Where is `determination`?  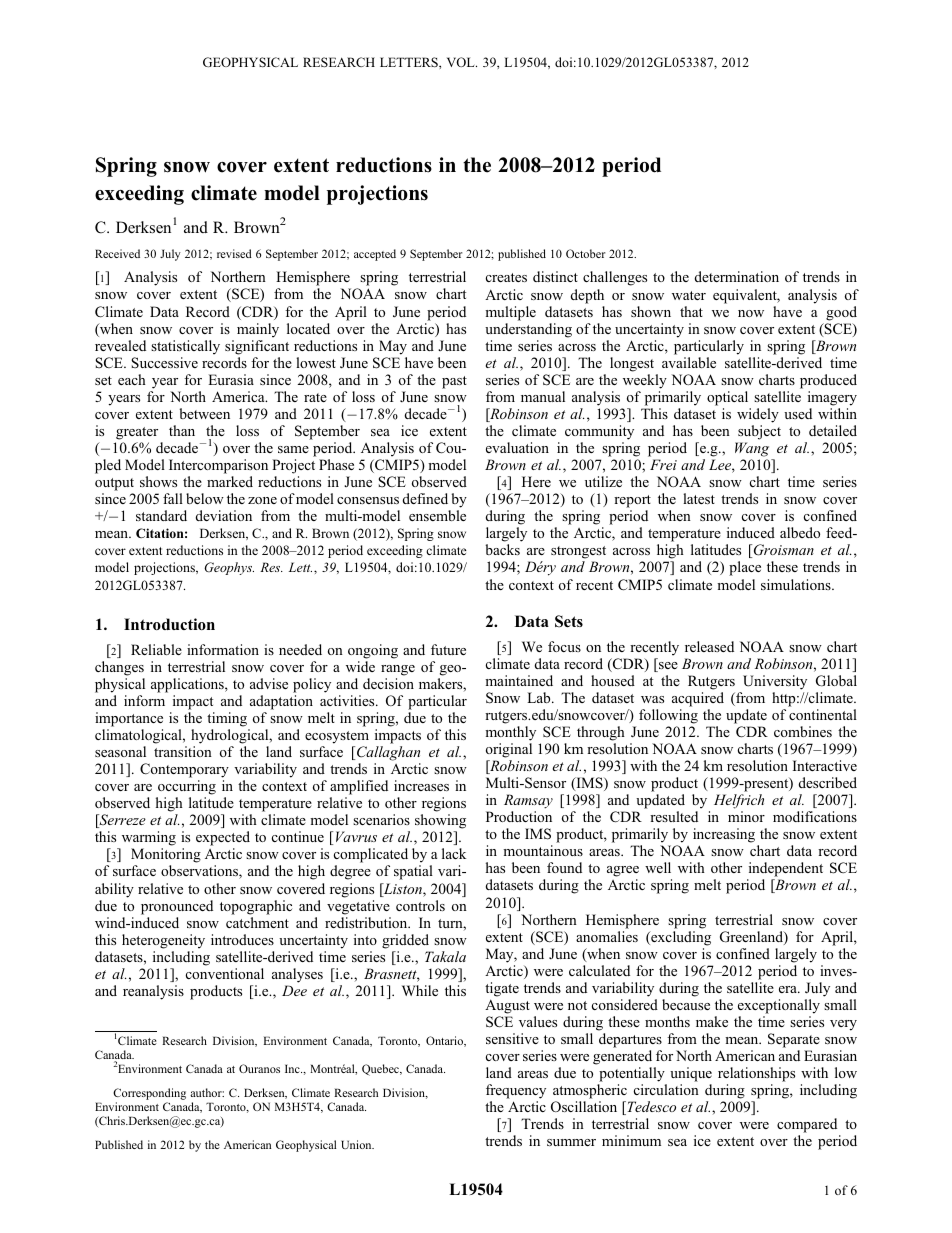 determination is located at coordinates (737, 276).
